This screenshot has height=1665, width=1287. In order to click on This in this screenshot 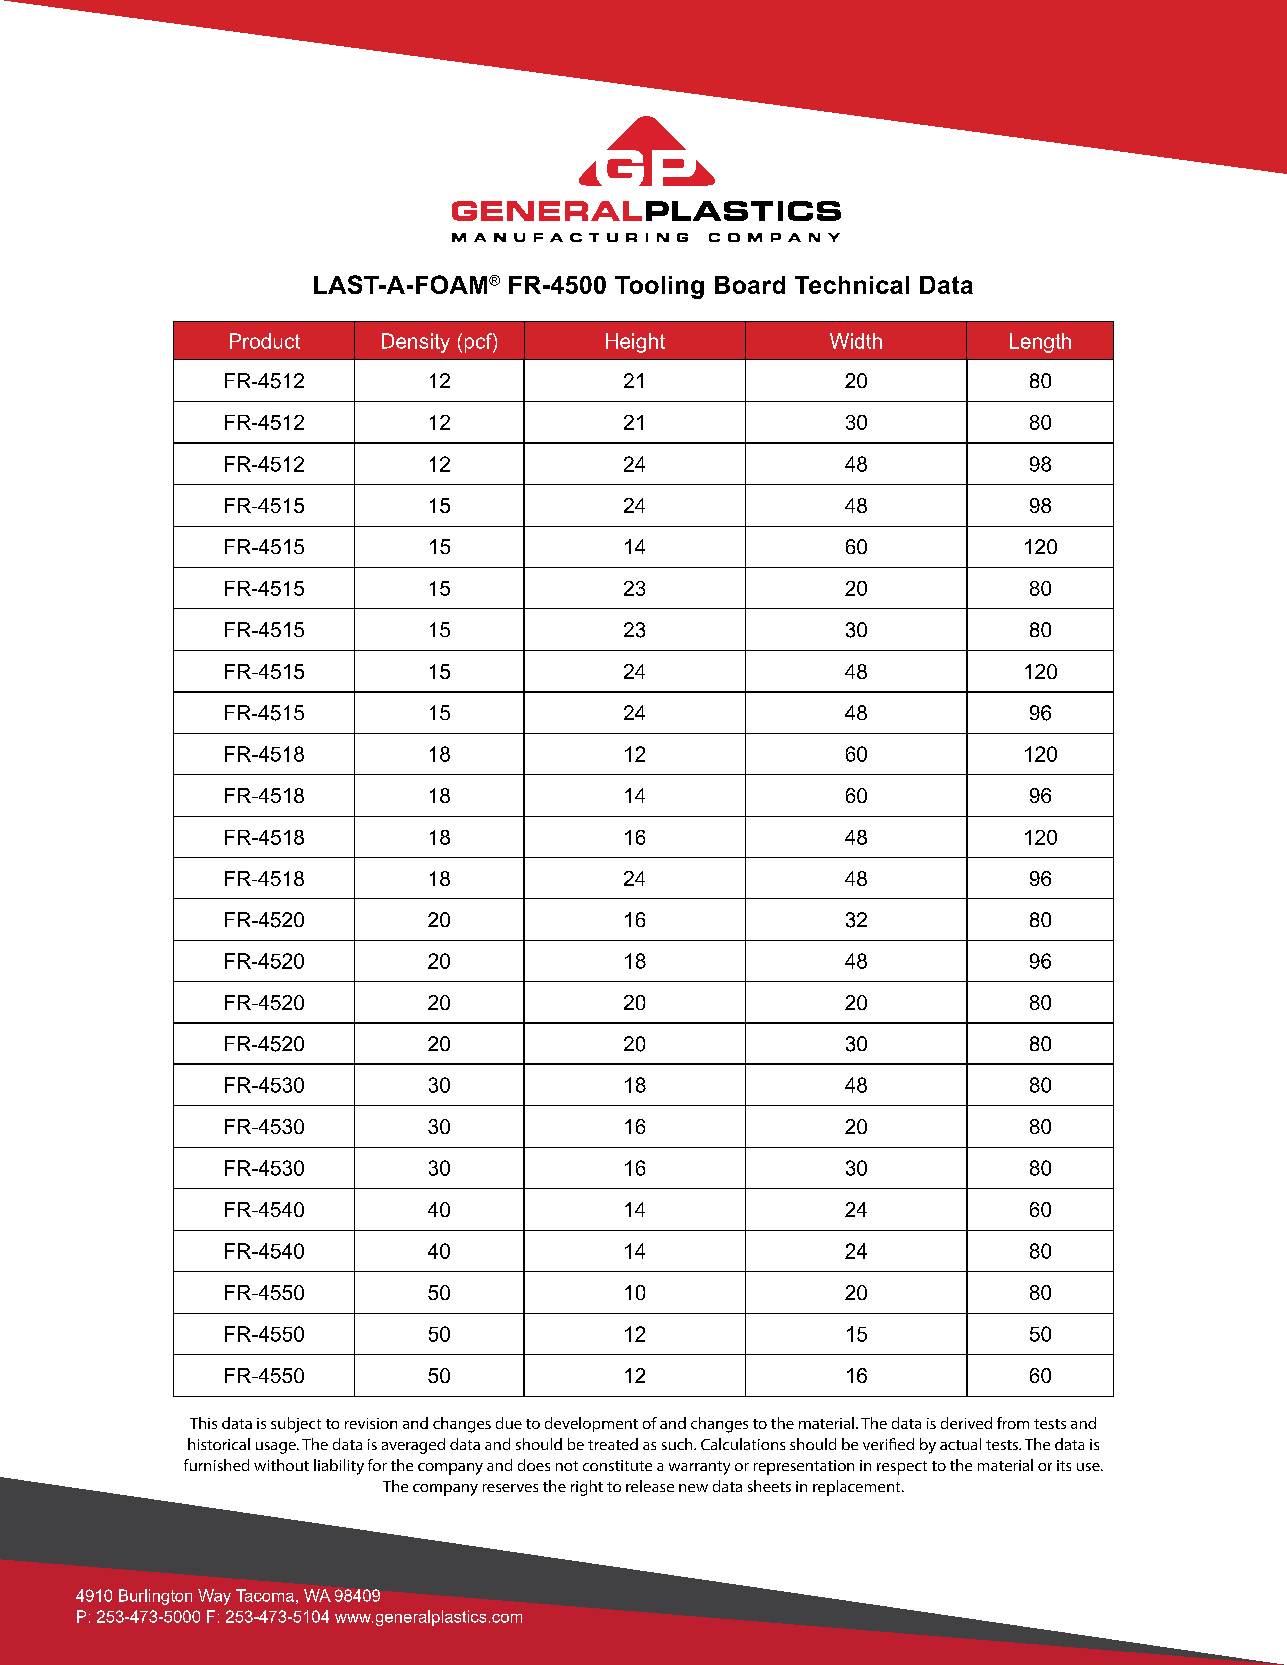, I will do `click(203, 1423)`.
